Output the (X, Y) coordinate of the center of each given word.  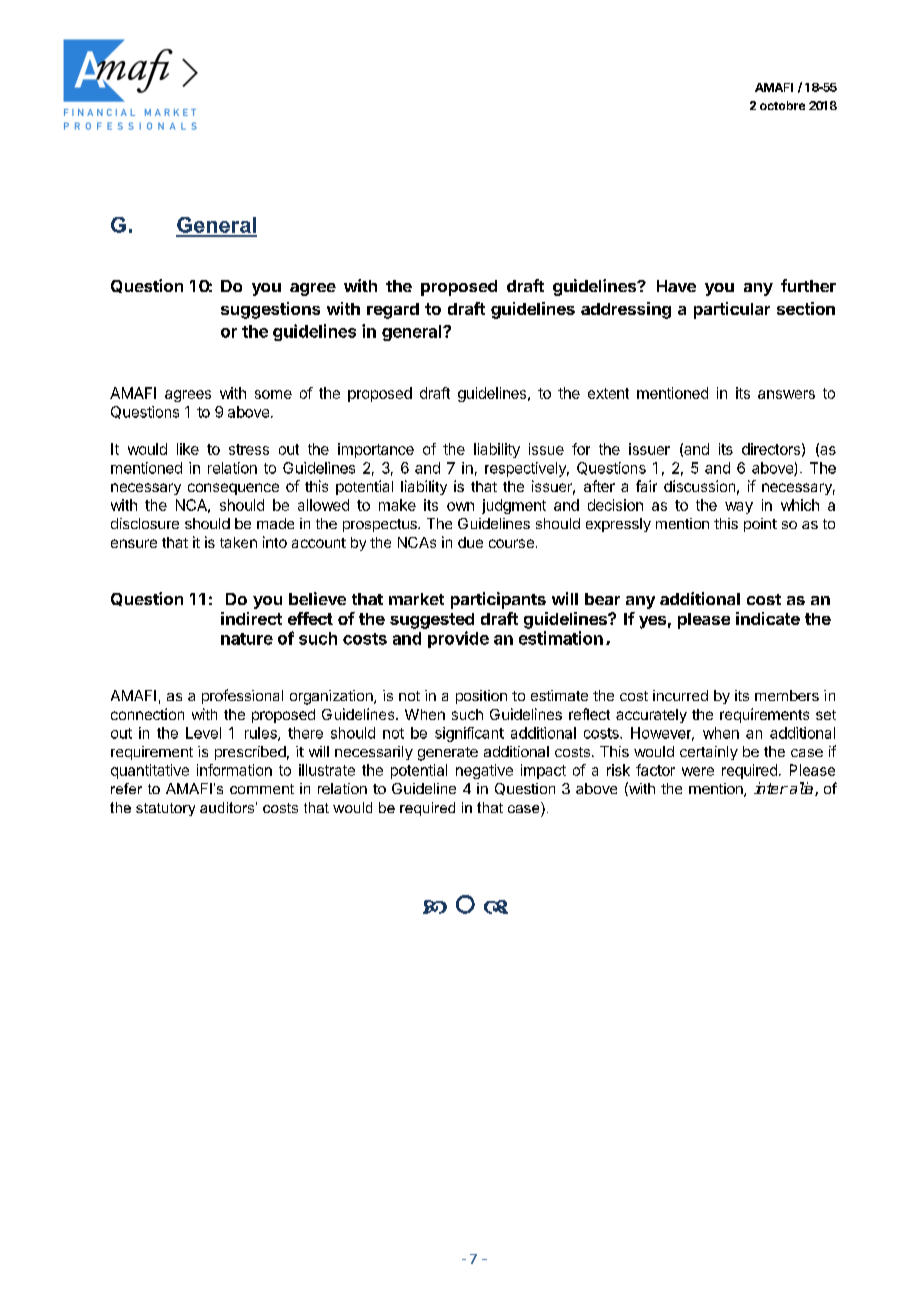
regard (393, 311)
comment (262, 789)
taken (238, 542)
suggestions (270, 310)
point (760, 525)
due (470, 542)
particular (732, 310)
